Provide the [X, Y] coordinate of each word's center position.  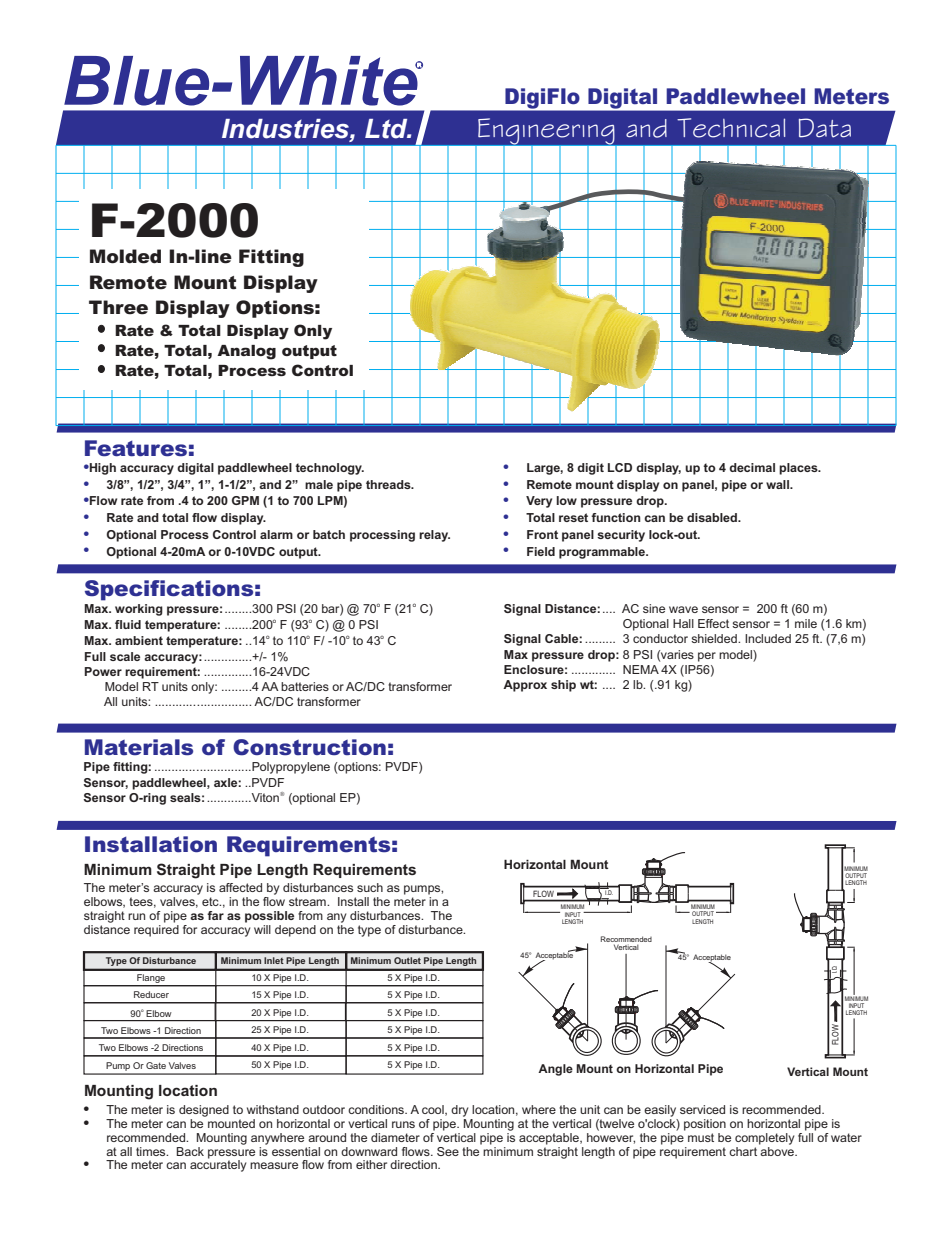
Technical [731, 128]
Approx [525, 686]
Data [825, 128]
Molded [125, 256]
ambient [139, 640]
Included [768, 638]
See [448, 1151]
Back [190, 1151]
